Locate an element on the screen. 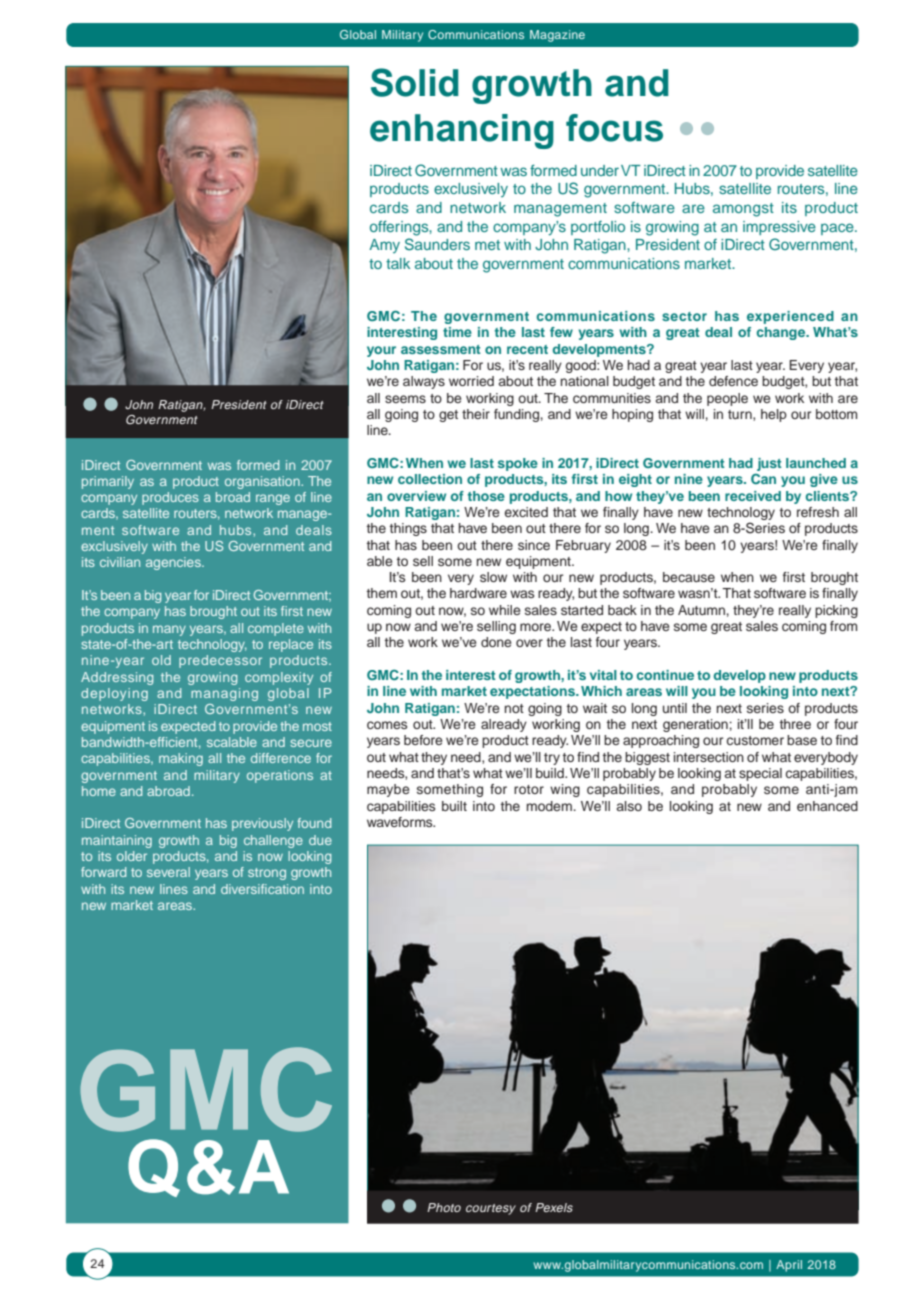 Image resolution: width=924 pixels, height=1308 pixels. Solid is located at coordinates (415, 82).
